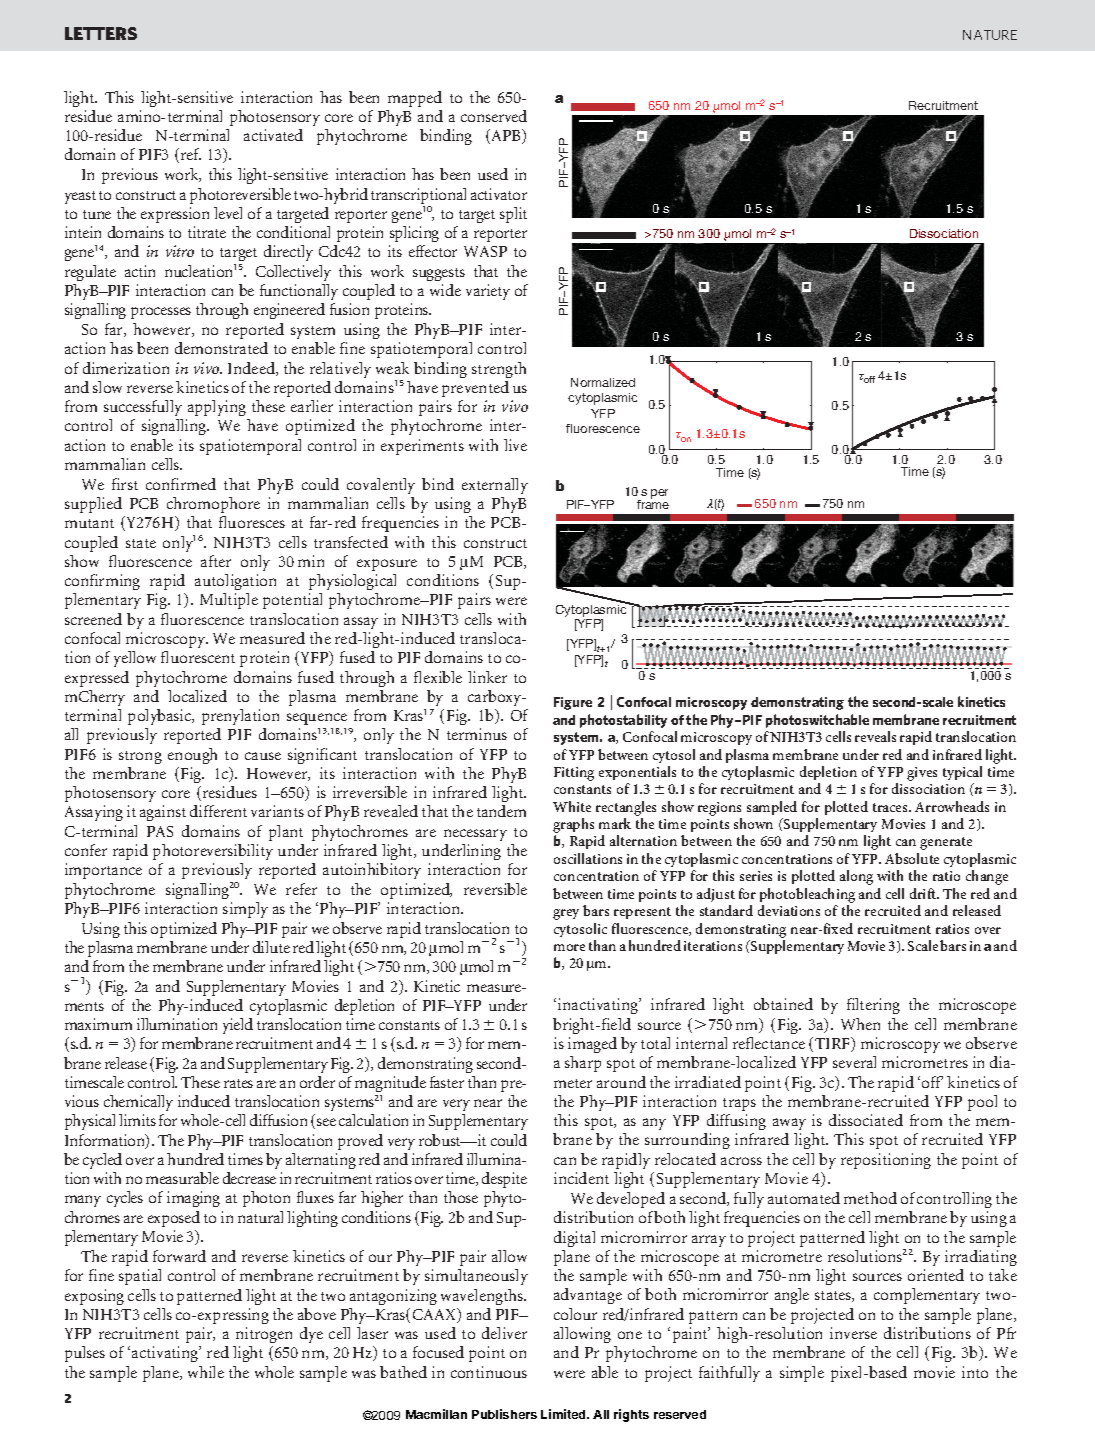 Image resolution: width=1095 pixels, height=1439 pixels. What do you see at coordinates (206, 1372) in the screenshot?
I see `while` at bounding box center [206, 1372].
